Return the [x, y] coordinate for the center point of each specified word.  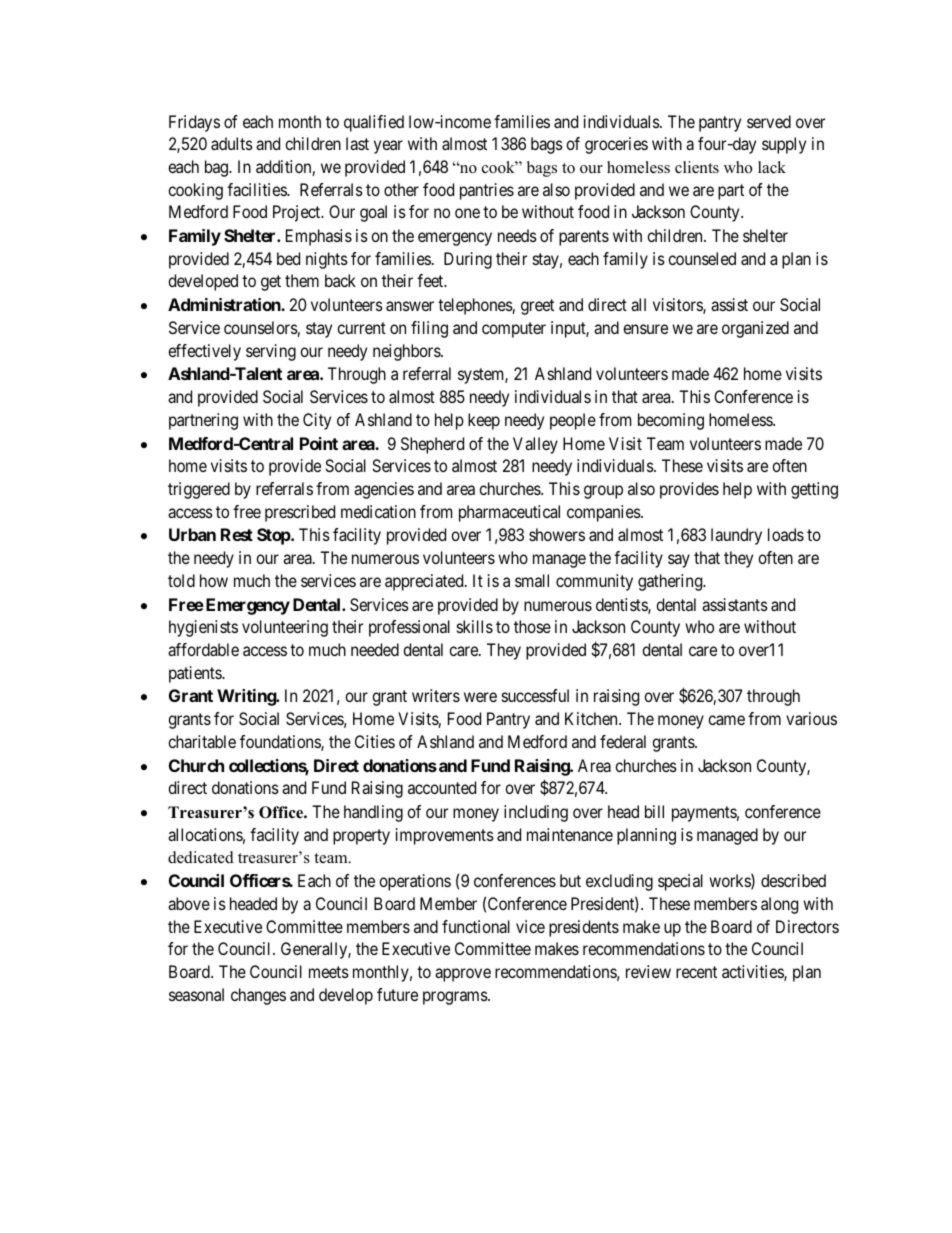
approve [463, 975]
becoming [671, 421]
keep [484, 421]
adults [232, 143]
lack [772, 167]
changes [258, 996]
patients [196, 674]
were [480, 697]
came [726, 720]
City [317, 421]
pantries [487, 191]
